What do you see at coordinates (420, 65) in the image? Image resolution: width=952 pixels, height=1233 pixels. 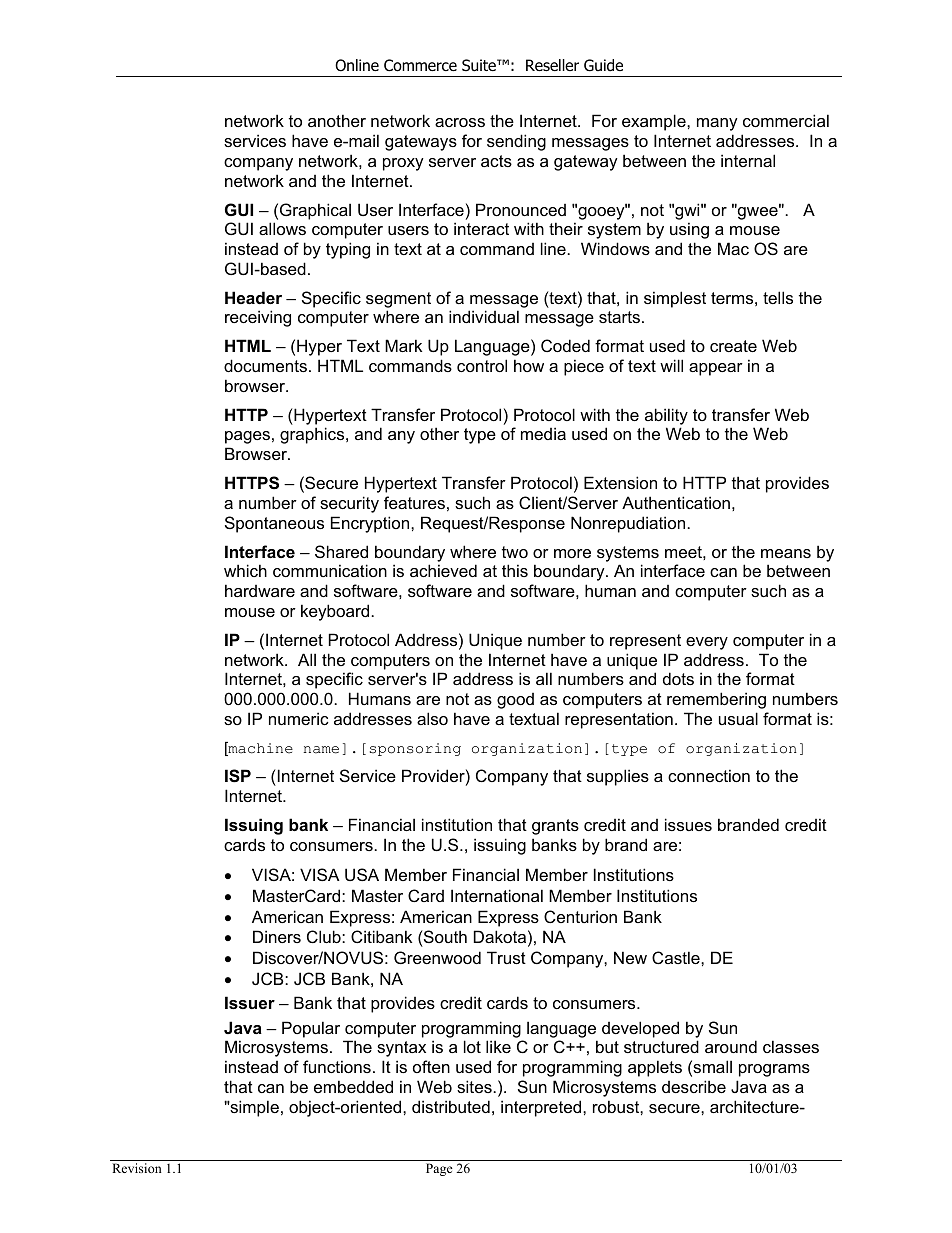 I see `Commerce` at bounding box center [420, 65].
